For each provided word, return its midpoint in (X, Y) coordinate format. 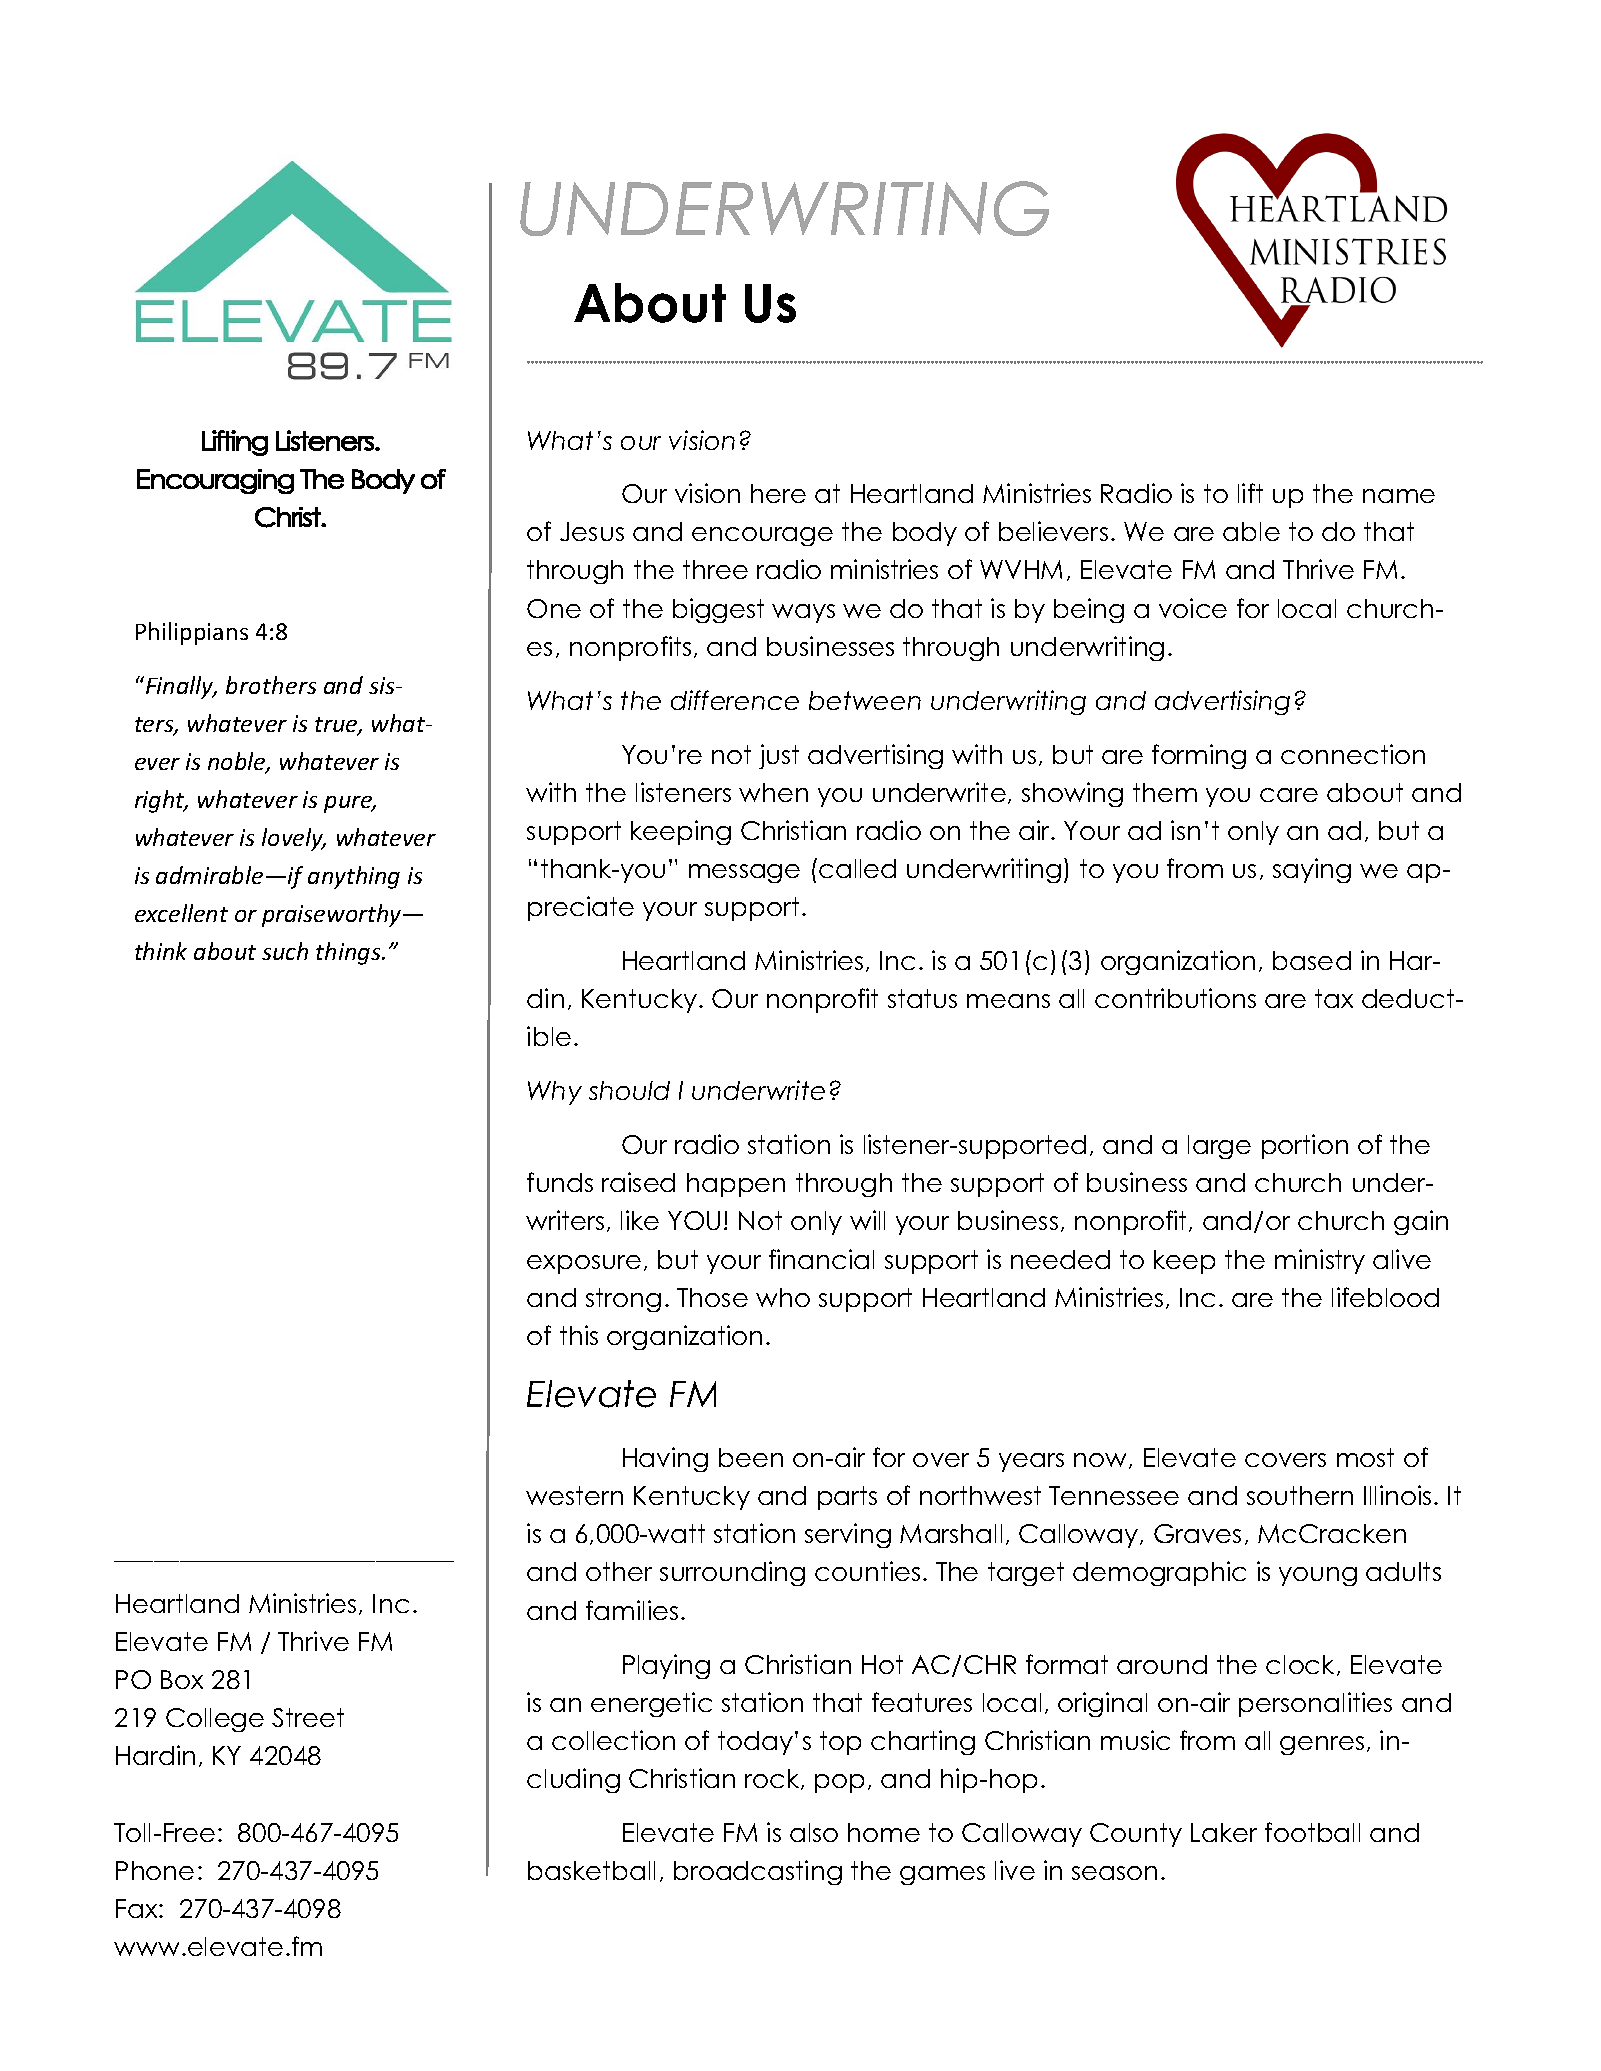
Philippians (192, 633)
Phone (155, 1870)
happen (736, 1185)
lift (1250, 493)
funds (560, 1182)
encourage (762, 536)
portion (1305, 1146)
